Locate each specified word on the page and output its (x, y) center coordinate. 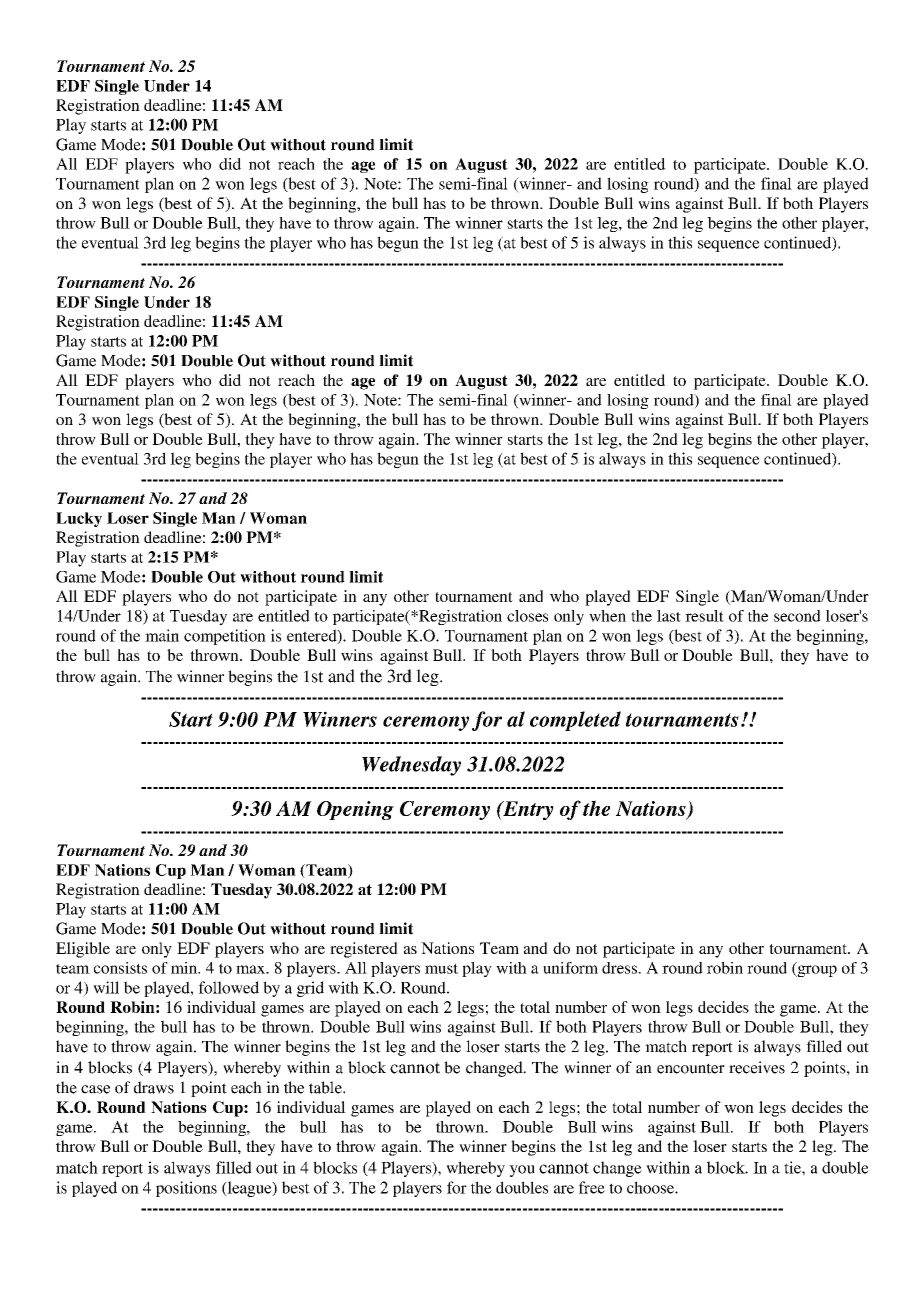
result (704, 616)
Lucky (79, 519)
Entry (527, 810)
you (522, 1171)
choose (651, 1187)
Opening (355, 810)
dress (620, 968)
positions (186, 1189)
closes (527, 616)
